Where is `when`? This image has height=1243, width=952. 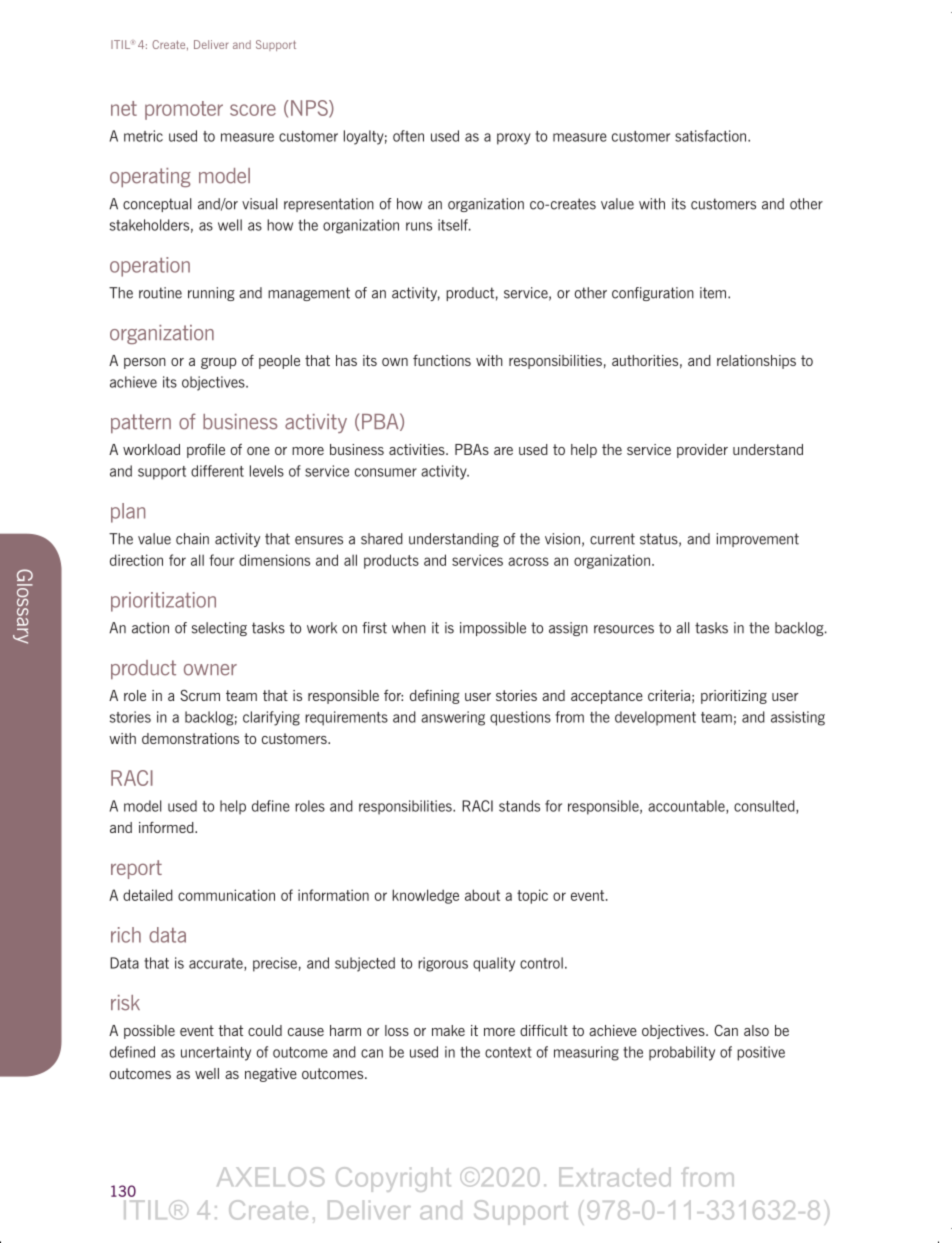
when is located at coordinates (409, 628).
